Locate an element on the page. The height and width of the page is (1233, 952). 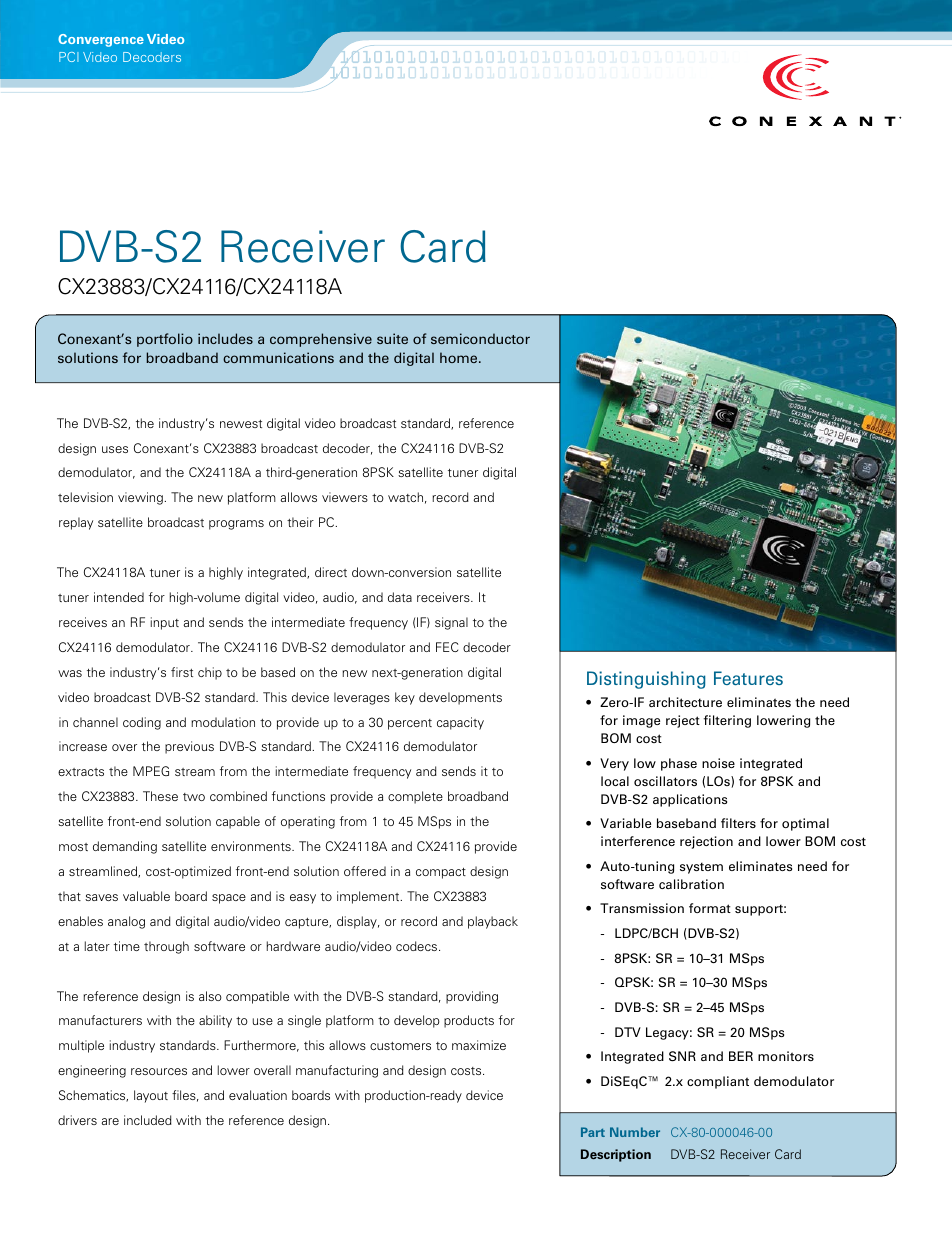
uses is located at coordinates (115, 449).
